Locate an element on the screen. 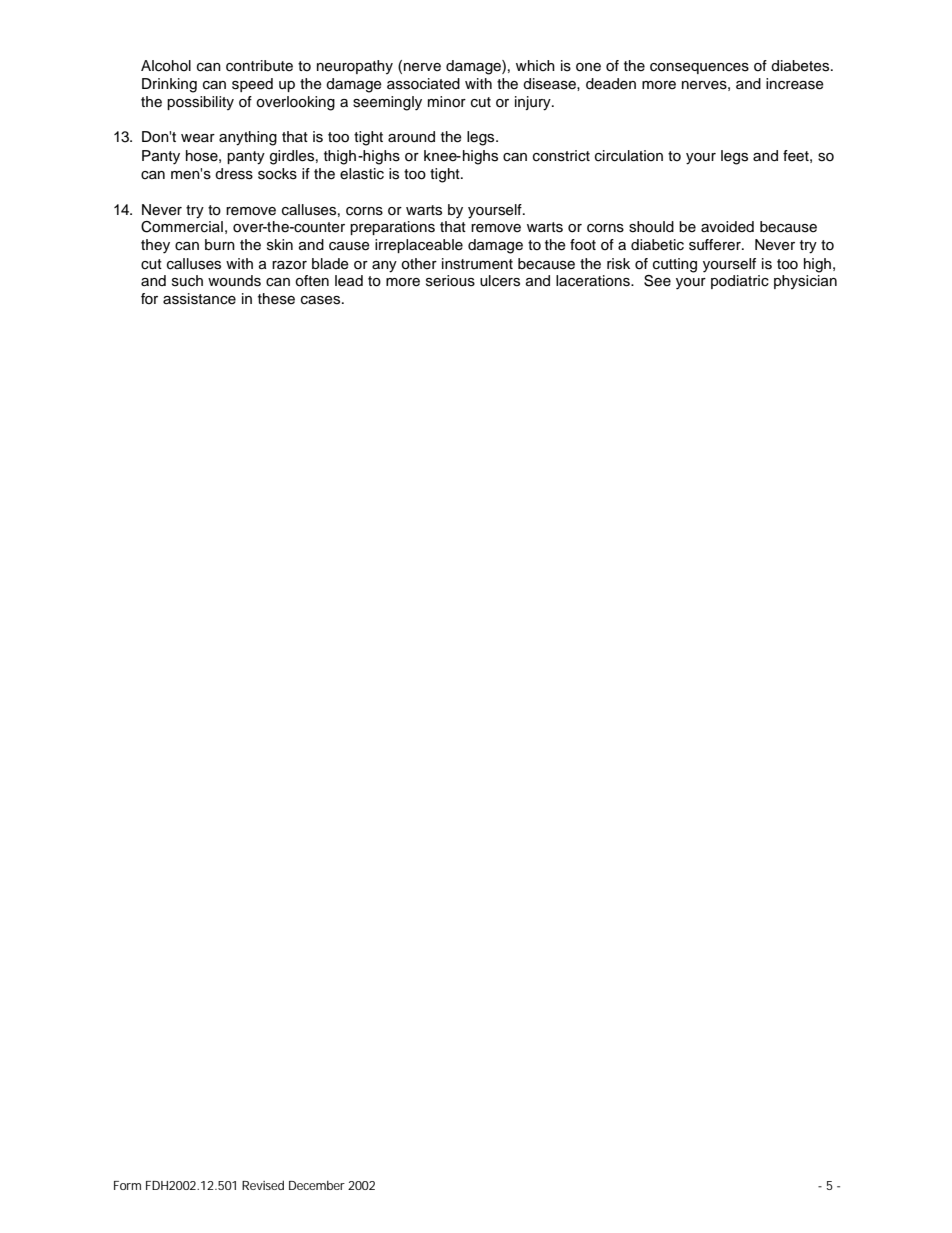 This screenshot has height=1233, width=952. Form is located at coordinates (127, 1185).
